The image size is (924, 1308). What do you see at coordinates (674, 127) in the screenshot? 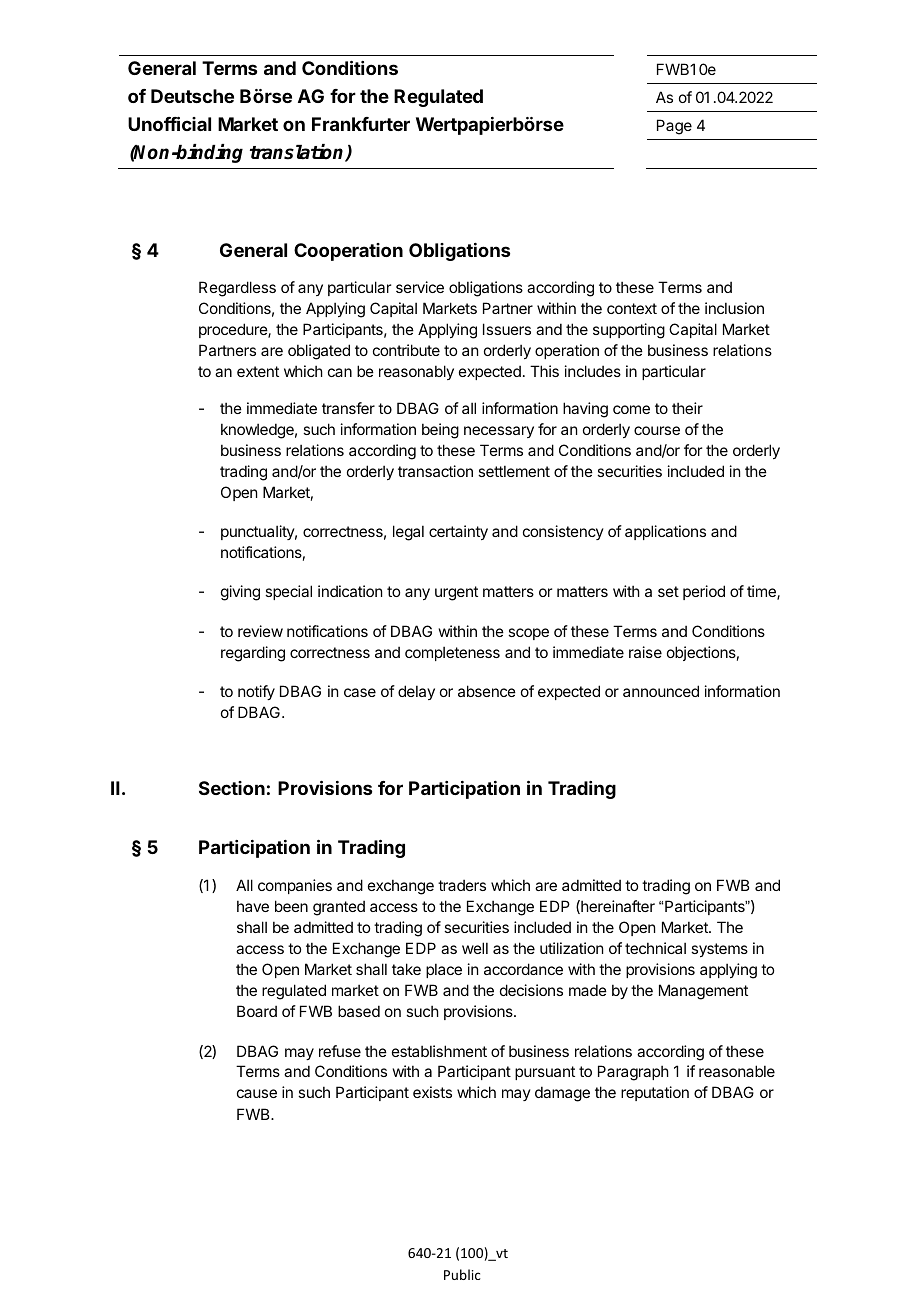
I see `Page` at bounding box center [674, 127].
